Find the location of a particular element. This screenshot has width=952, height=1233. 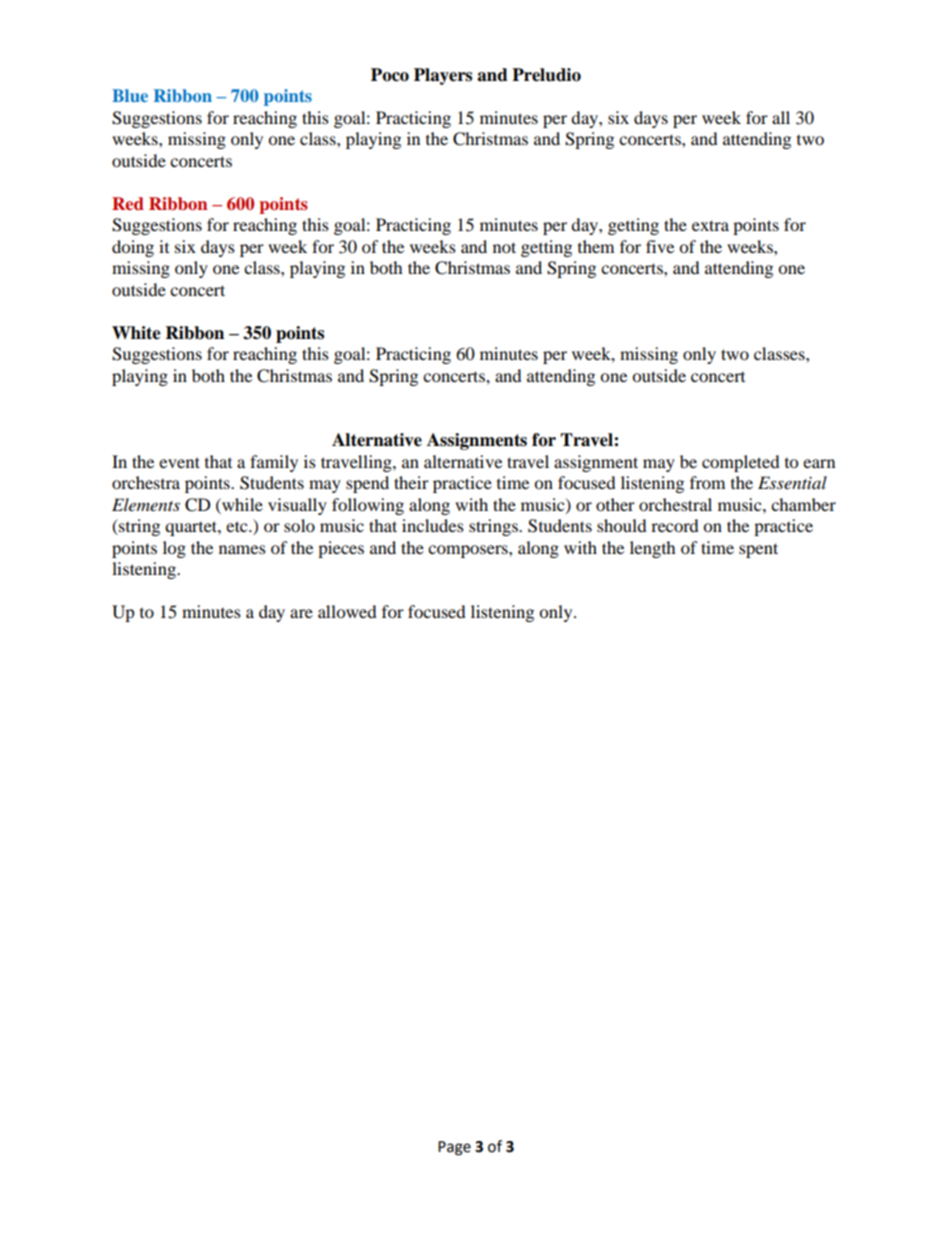

length is located at coordinates (653, 549).
